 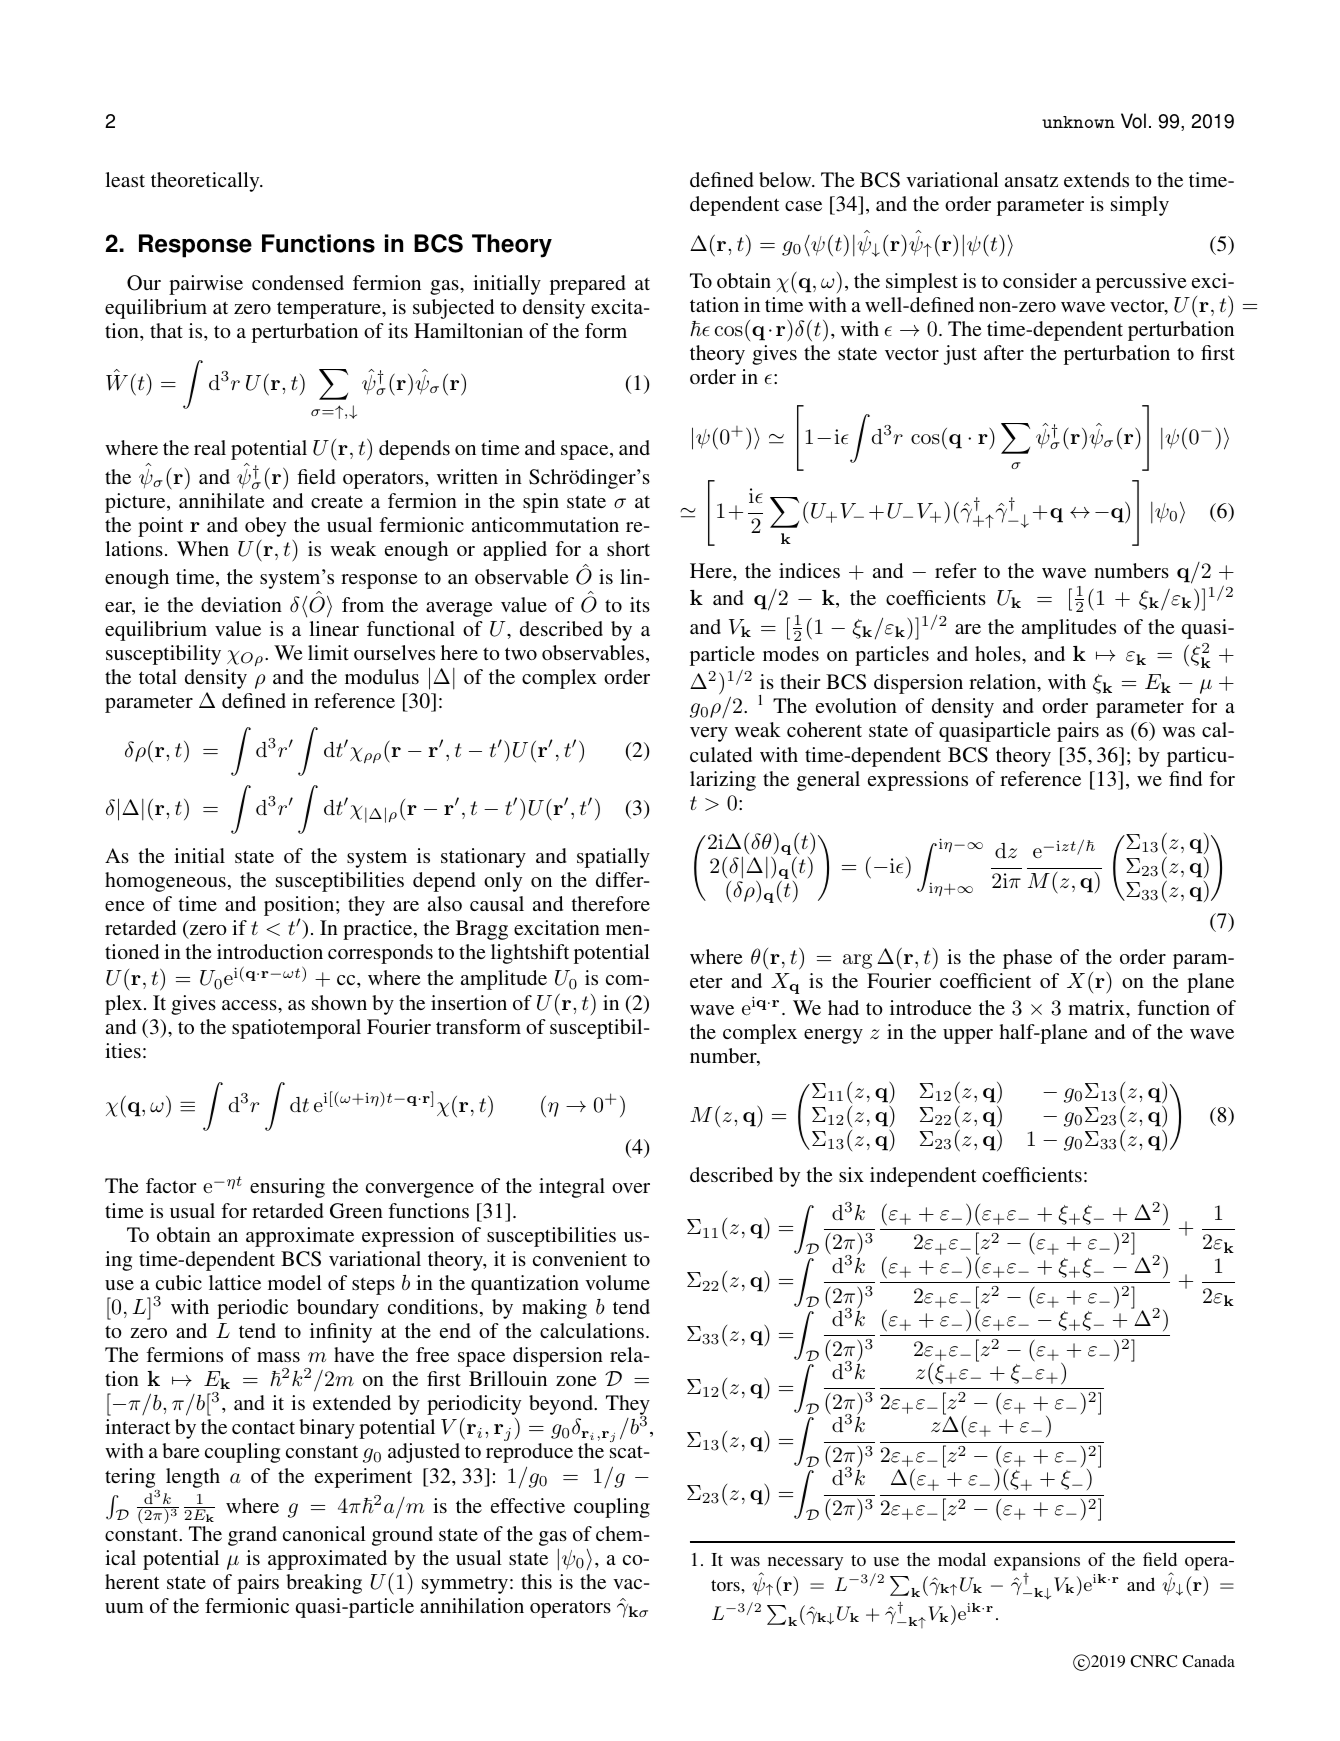 I want to click on phase, so click(x=1027, y=959).
